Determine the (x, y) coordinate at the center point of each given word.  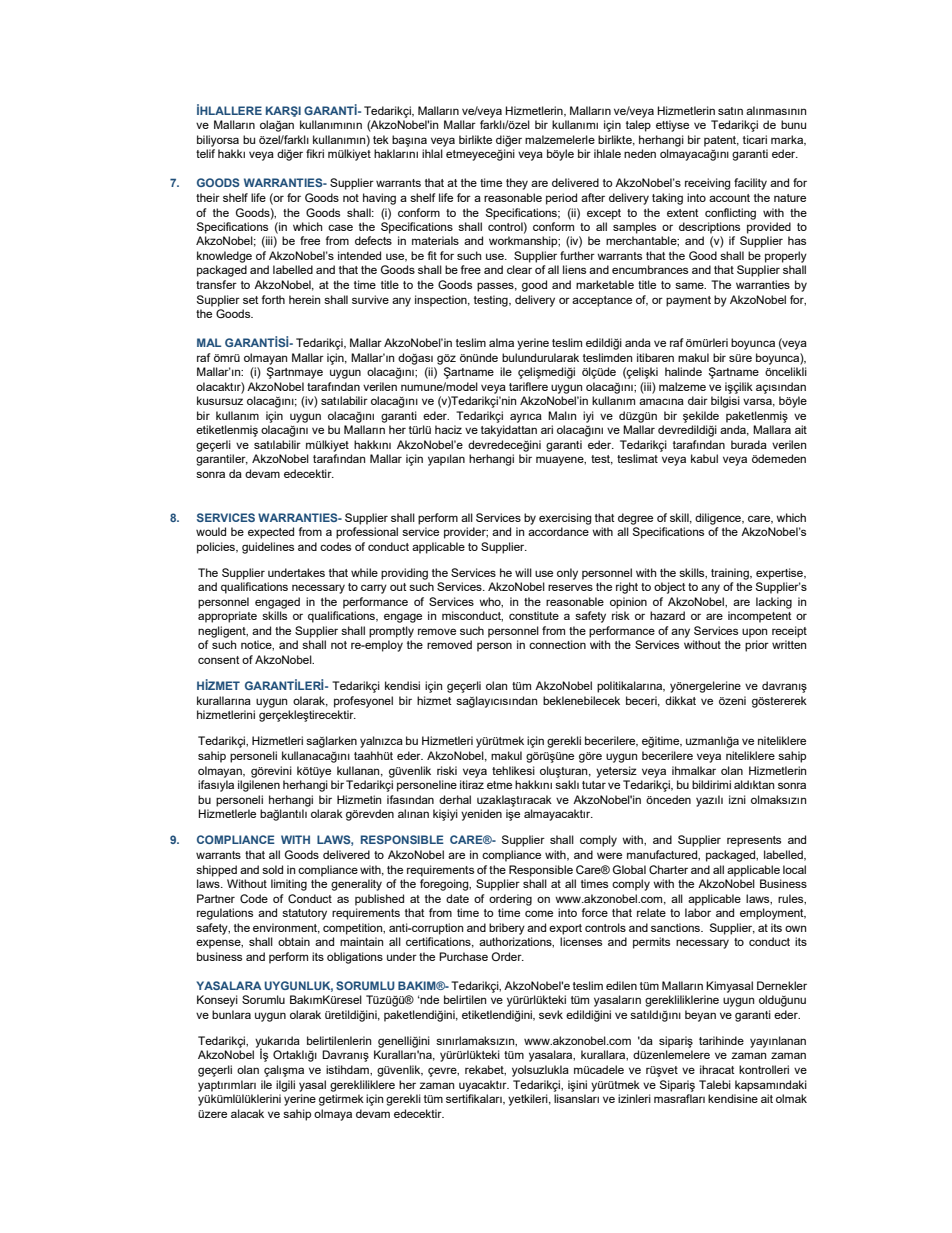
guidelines (268, 548)
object (670, 588)
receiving (708, 184)
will (523, 572)
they (517, 184)
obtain (294, 941)
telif (205, 153)
